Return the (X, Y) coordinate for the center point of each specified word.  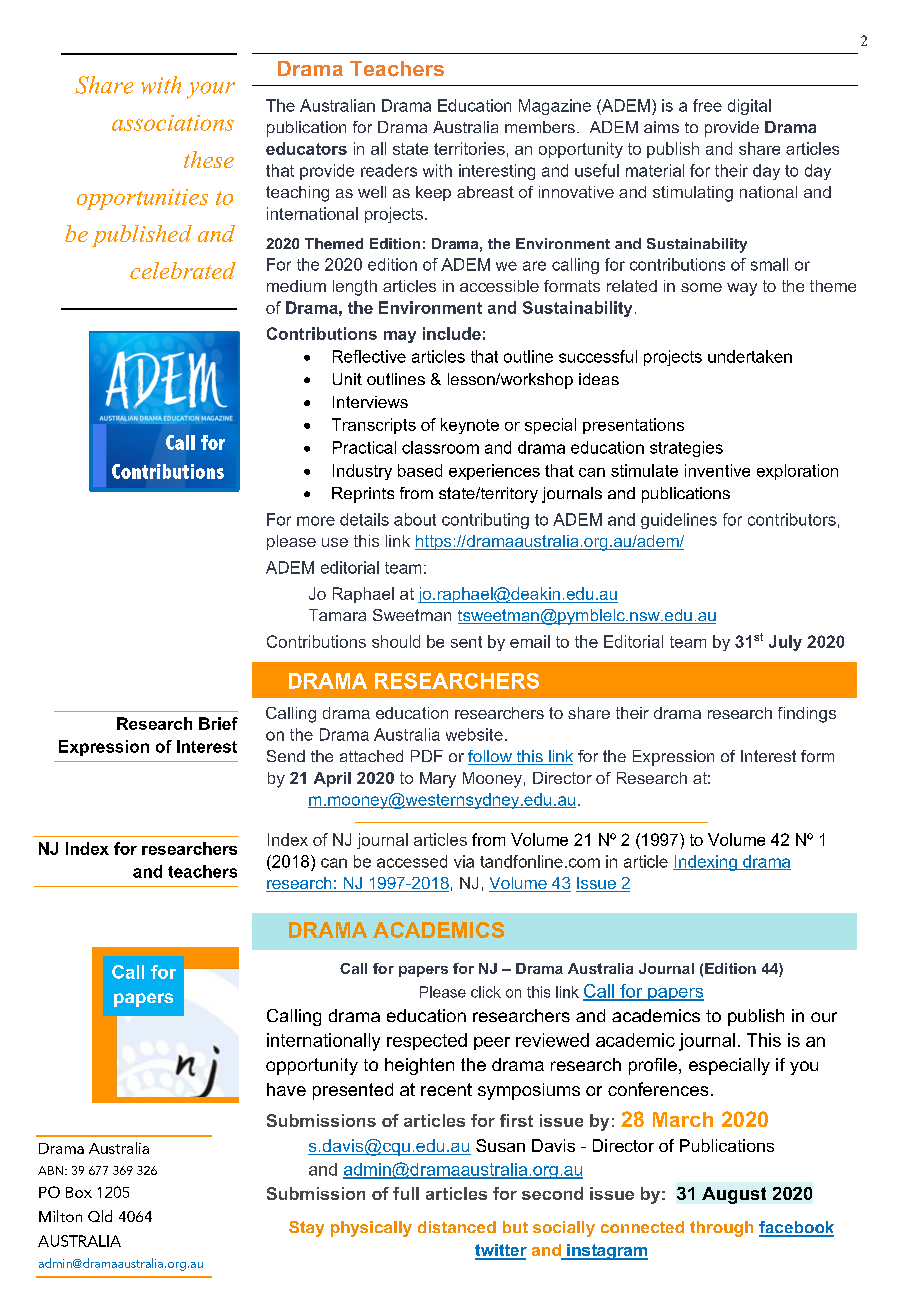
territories (469, 148)
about (415, 519)
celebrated (183, 270)
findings (807, 715)
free (707, 105)
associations (173, 123)
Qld (100, 1216)
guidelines (679, 521)
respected (427, 1041)
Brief (218, 723)
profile (653, 1066)
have (286, 1089)
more (316, 521)
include (452, 333)
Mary (438, 780)
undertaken (750, 356)
